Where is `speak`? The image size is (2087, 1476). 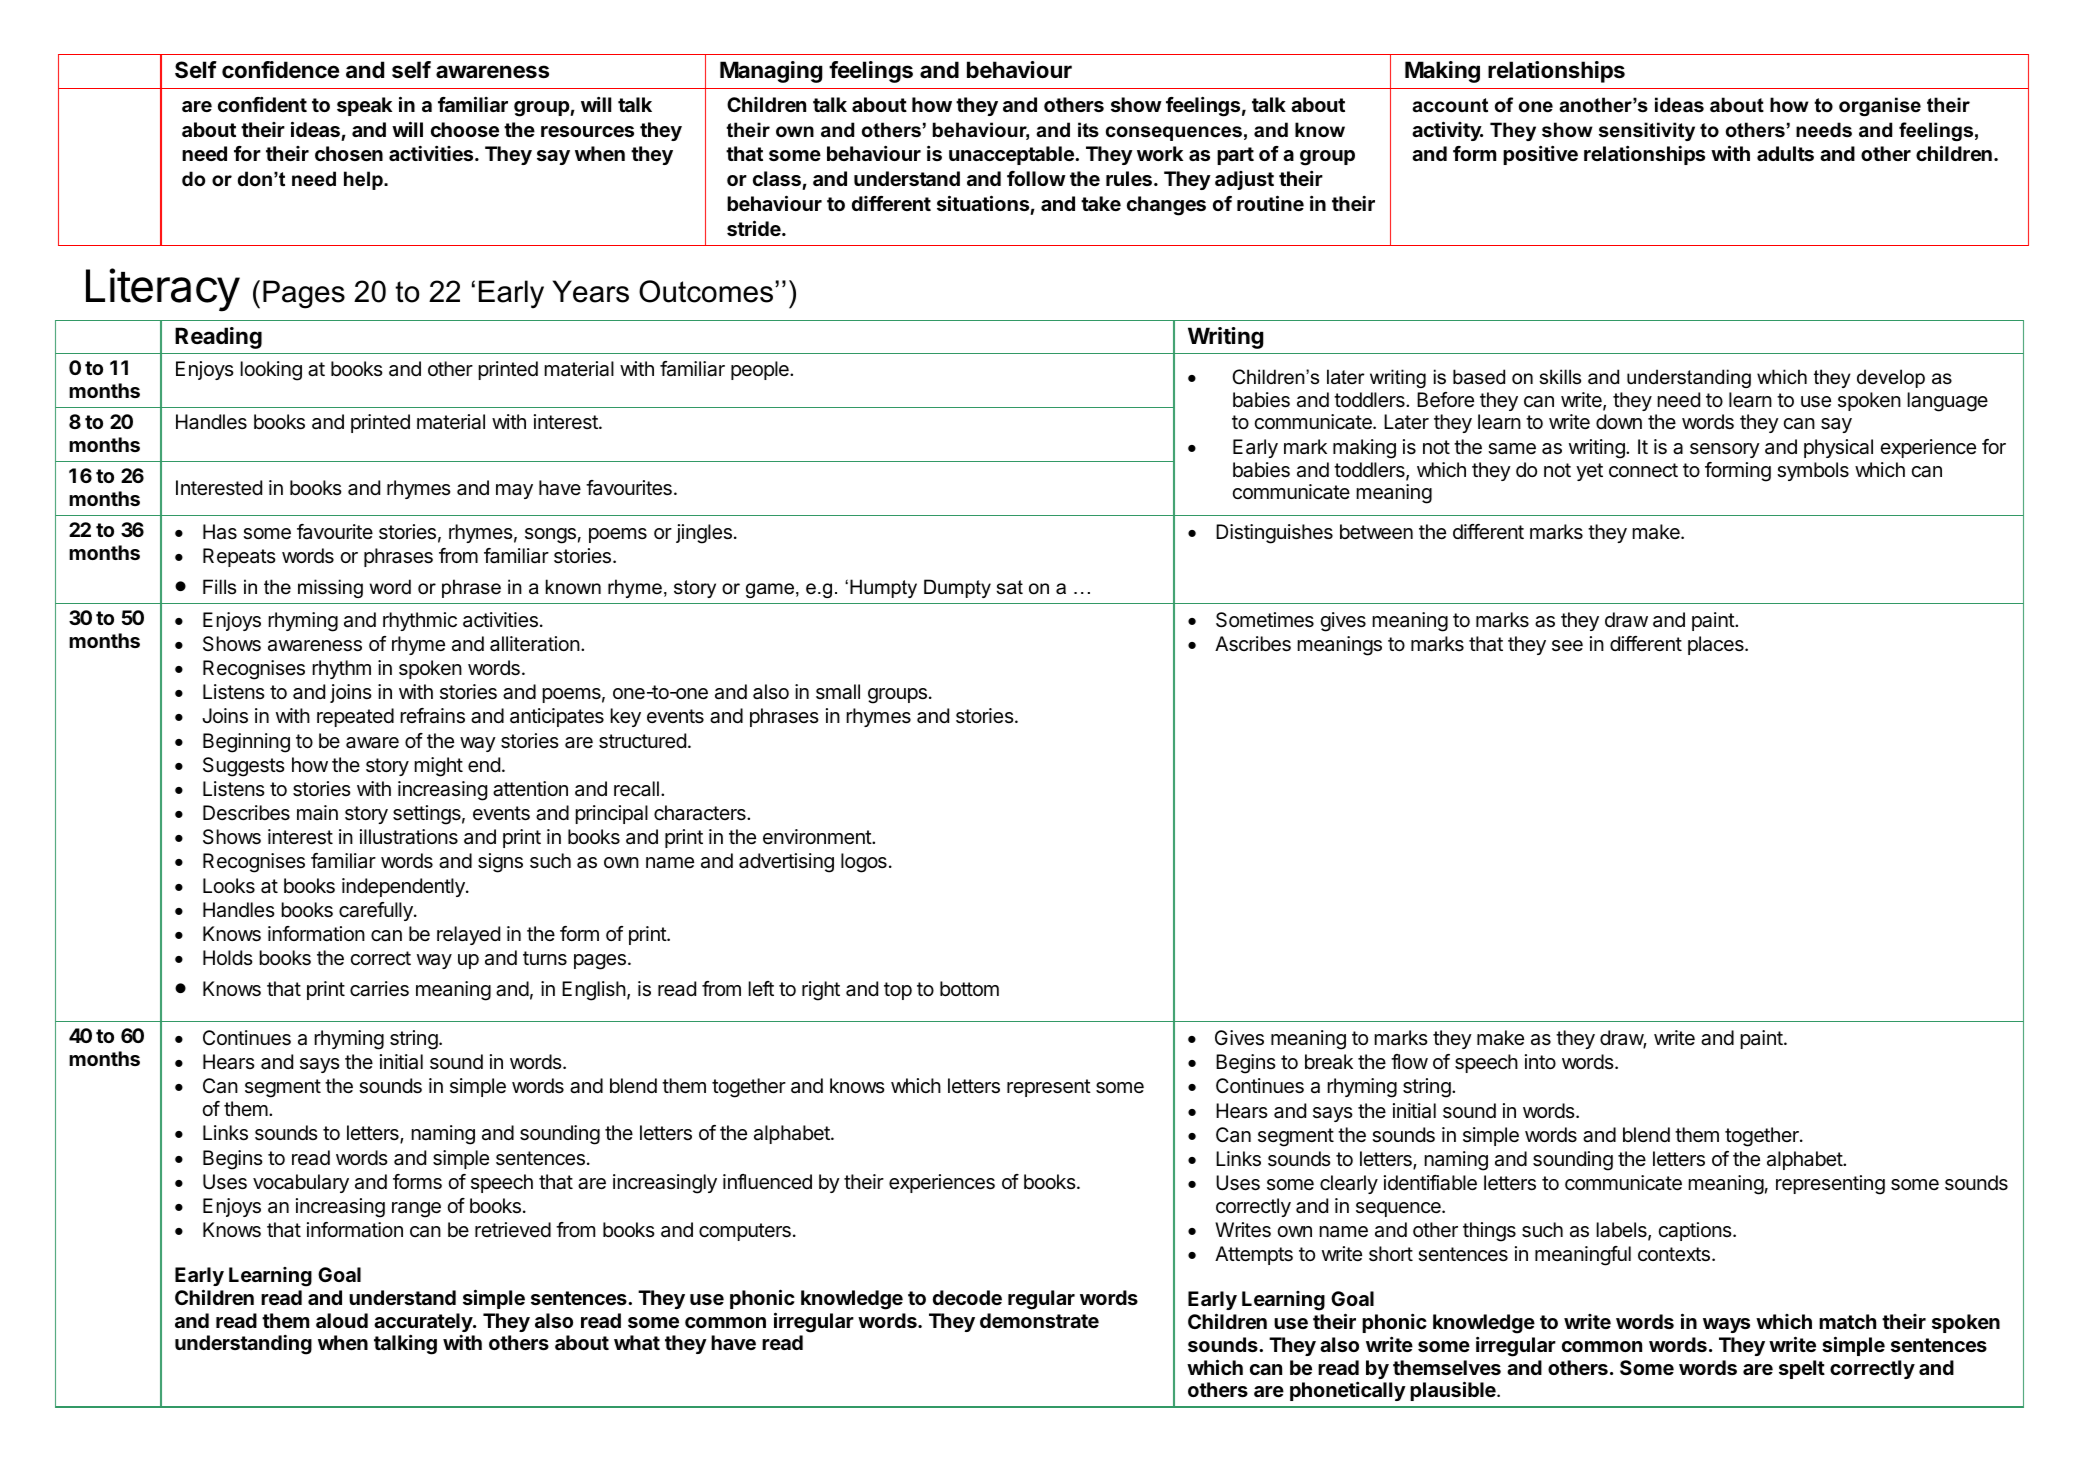
speak is located at coordinates (364, 106).
